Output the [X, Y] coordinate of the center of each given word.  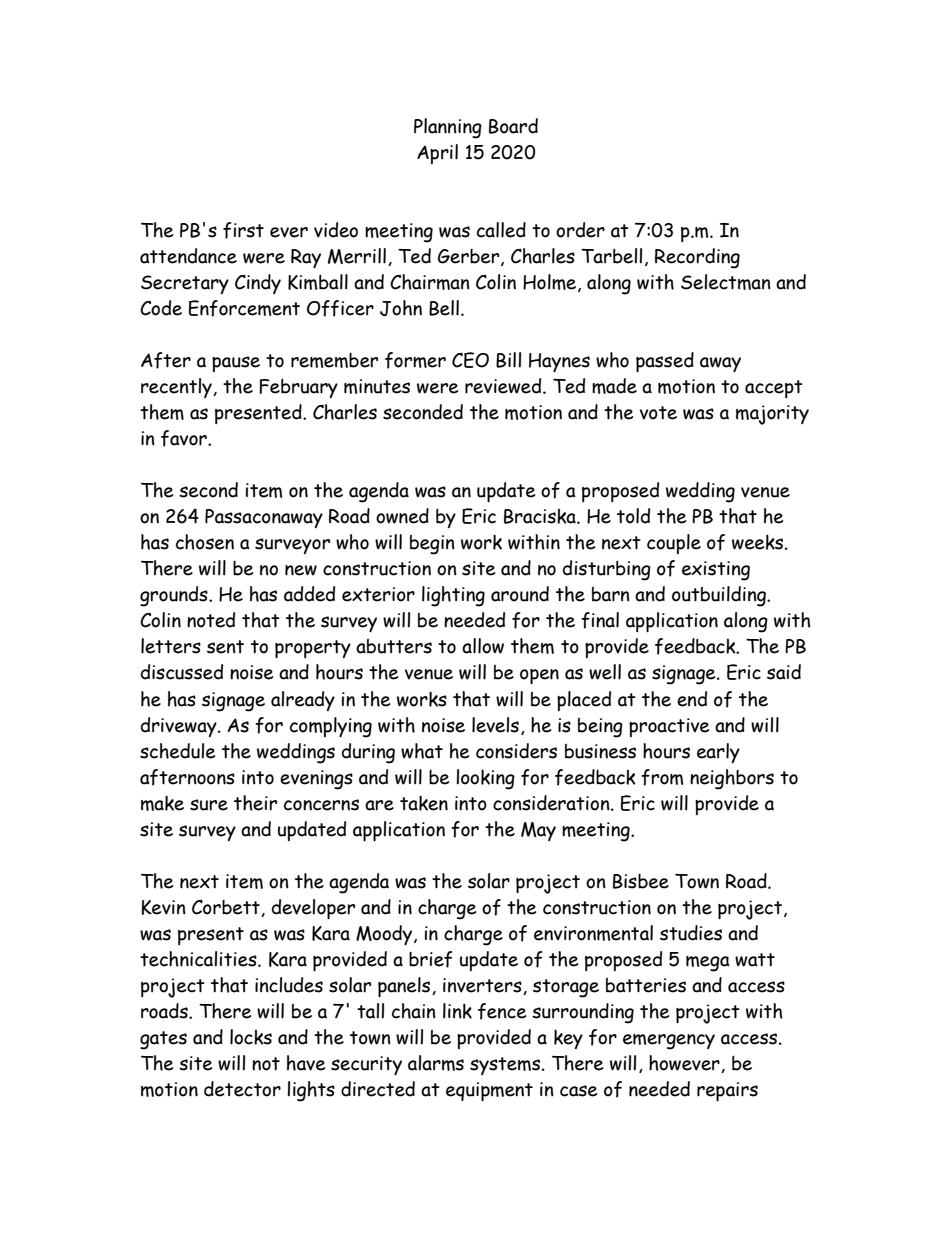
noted [211, 620]
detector [242, 1089]
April [437, 154]
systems [505, 1066]
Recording [697, 258]
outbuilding [720, 596]
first [243, 230]
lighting [453, 596]
